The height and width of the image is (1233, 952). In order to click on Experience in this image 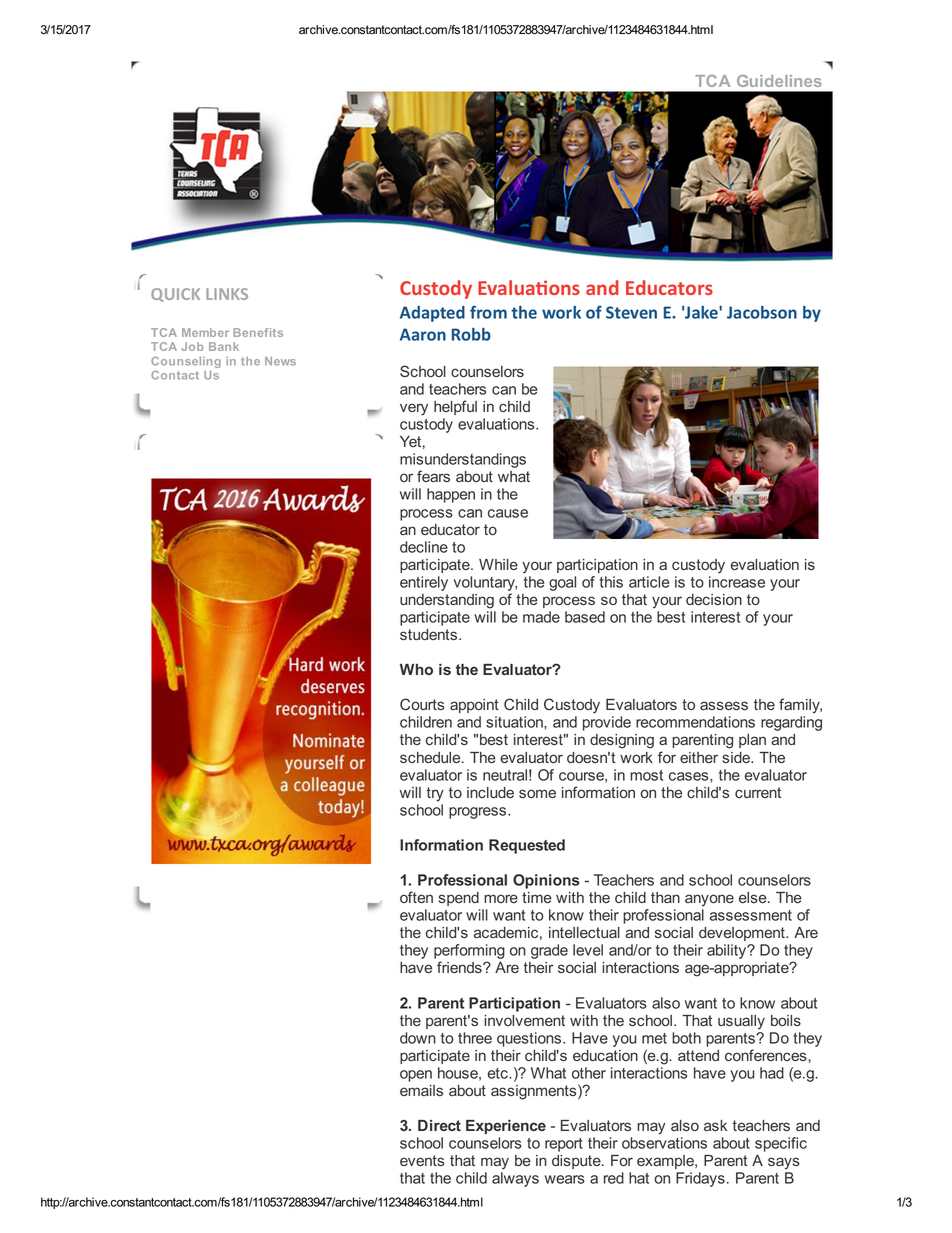, I will do `click(506, 1127)`.
